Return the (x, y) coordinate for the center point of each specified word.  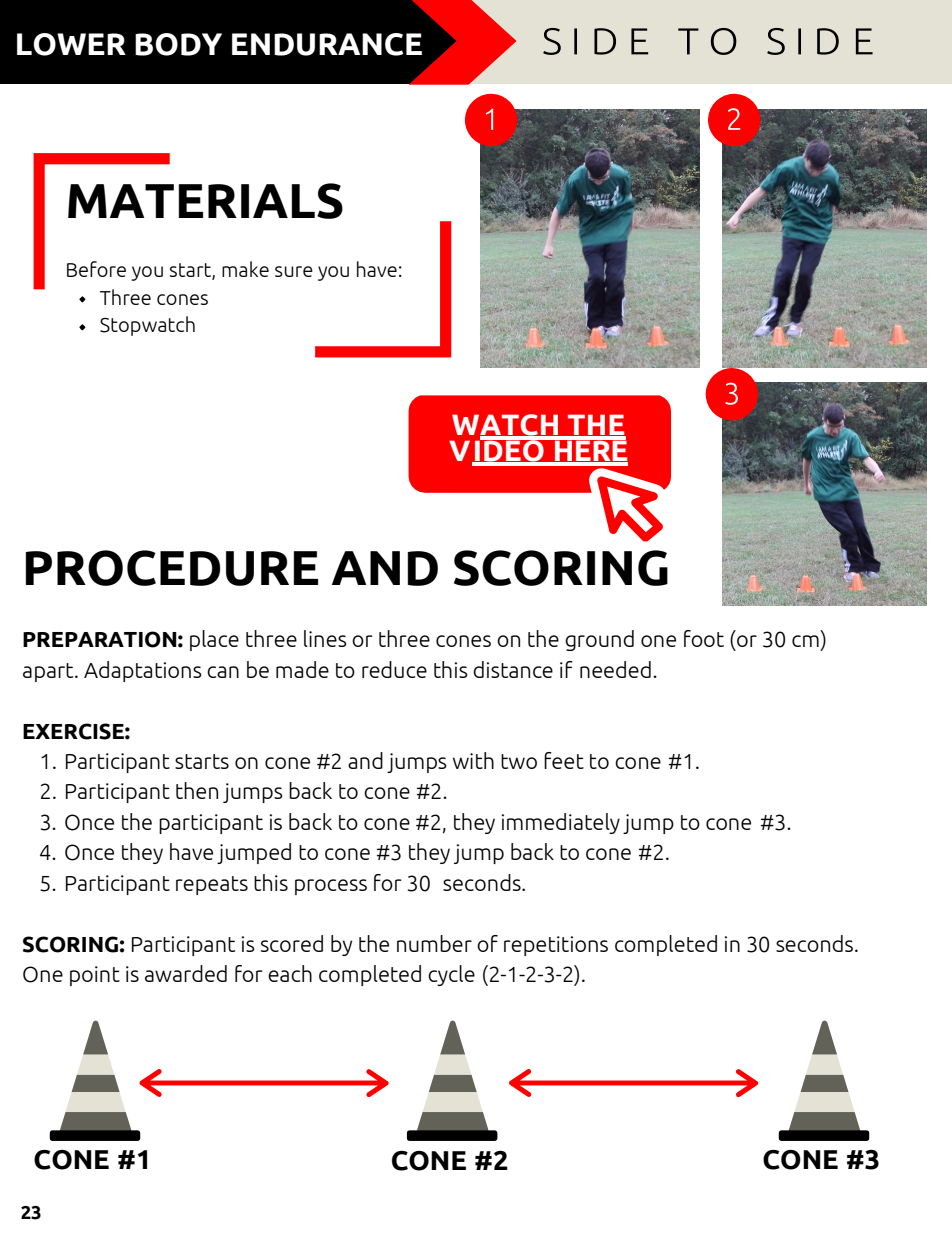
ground (599, 640)
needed (615, 669)
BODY (178, 44)
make (245, 269)
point (95, 976)
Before (96, 269)
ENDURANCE (327, 44)
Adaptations (143, 671)
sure (294, 271)
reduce (394, 669)
